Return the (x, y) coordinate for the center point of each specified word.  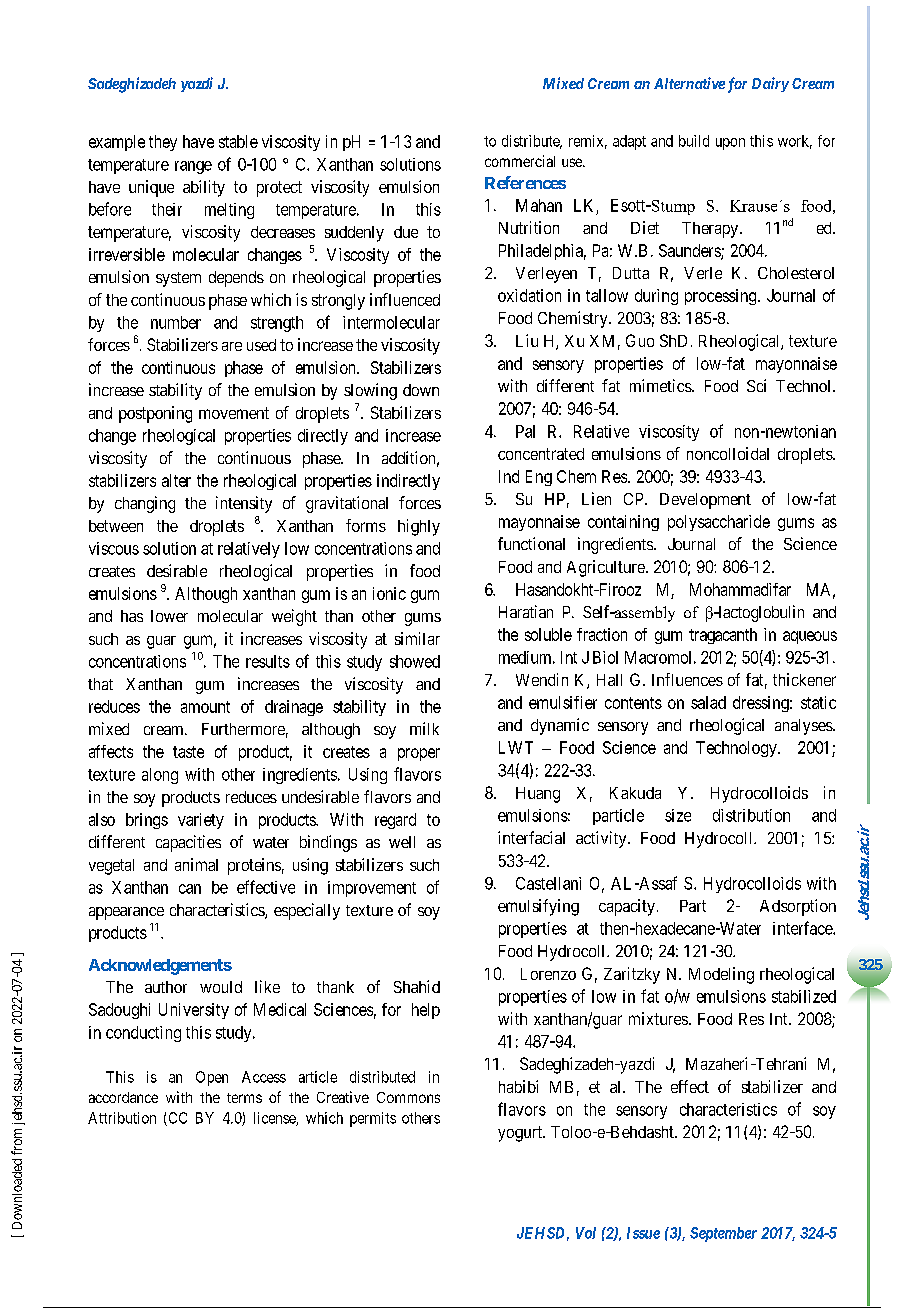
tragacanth (723, 636)
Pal (525, 431)
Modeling (721, 975)
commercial (520, 161)
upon (730, 144)
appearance (126, 913)
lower (169, 616)
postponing (155, 414)
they (163, 143)
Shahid (417, 986)
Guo (640, 340)
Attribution (122, 1118)
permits (373, 1119)
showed (415, 661)
